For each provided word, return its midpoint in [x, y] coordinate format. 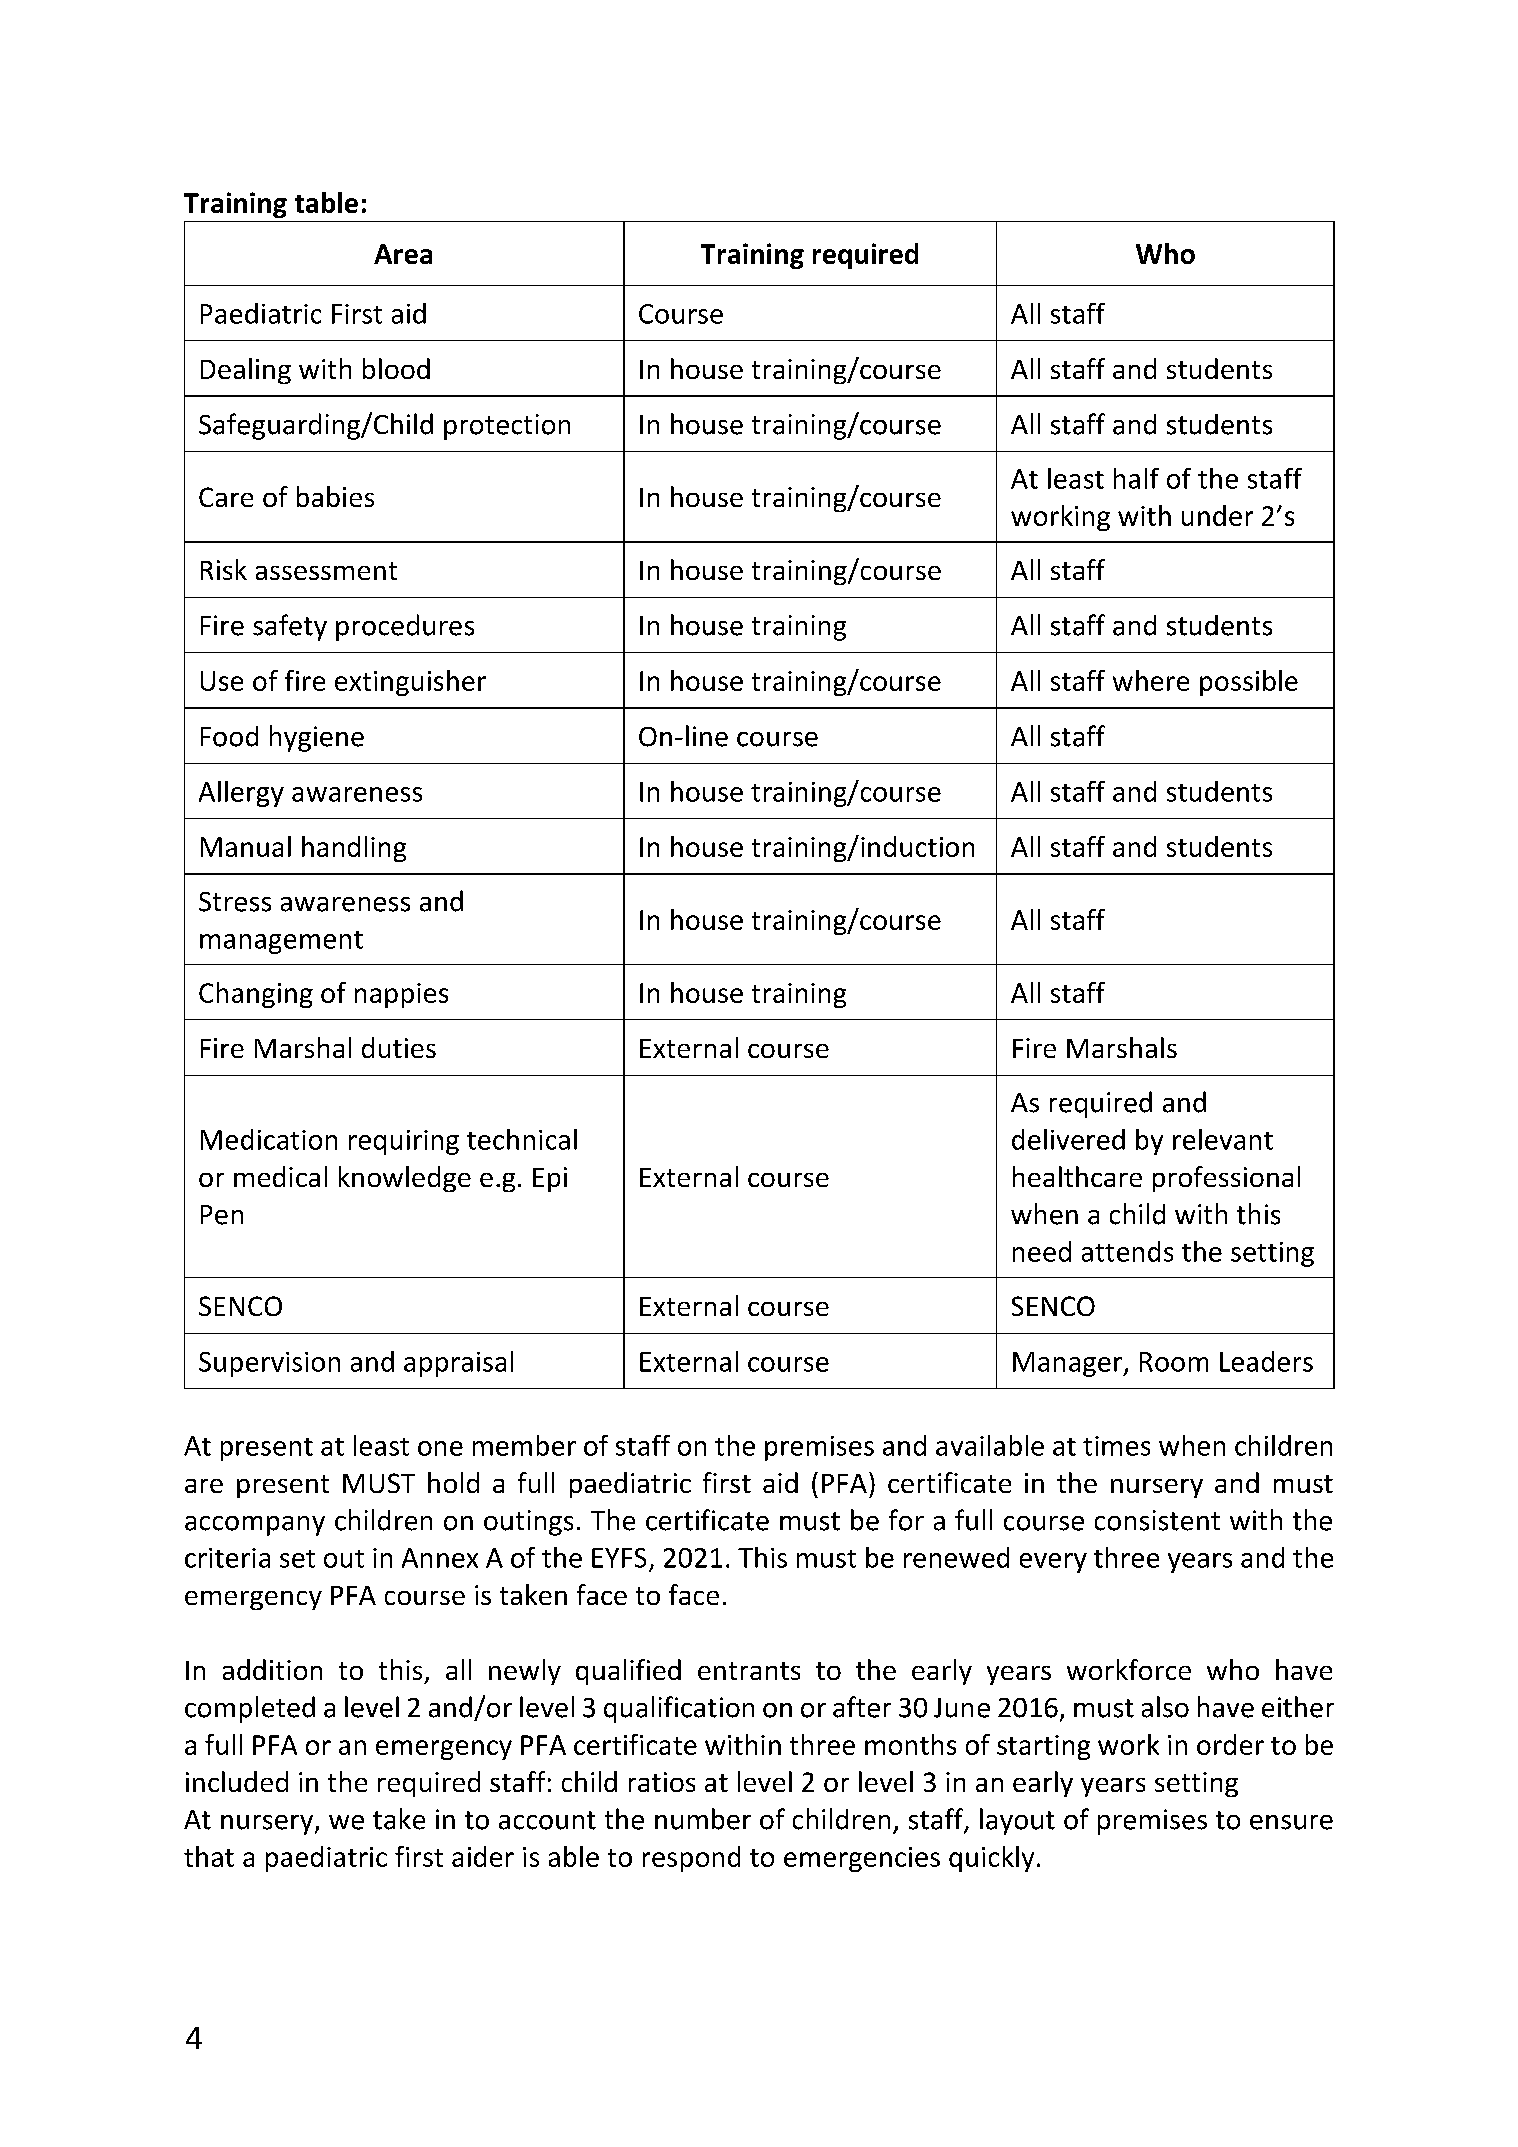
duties [399, 1047]
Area [403, 254]
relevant [1223, 1139]
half [1136, 478]
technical [522, 1139]
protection [507, 427]
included [237, 1781]
